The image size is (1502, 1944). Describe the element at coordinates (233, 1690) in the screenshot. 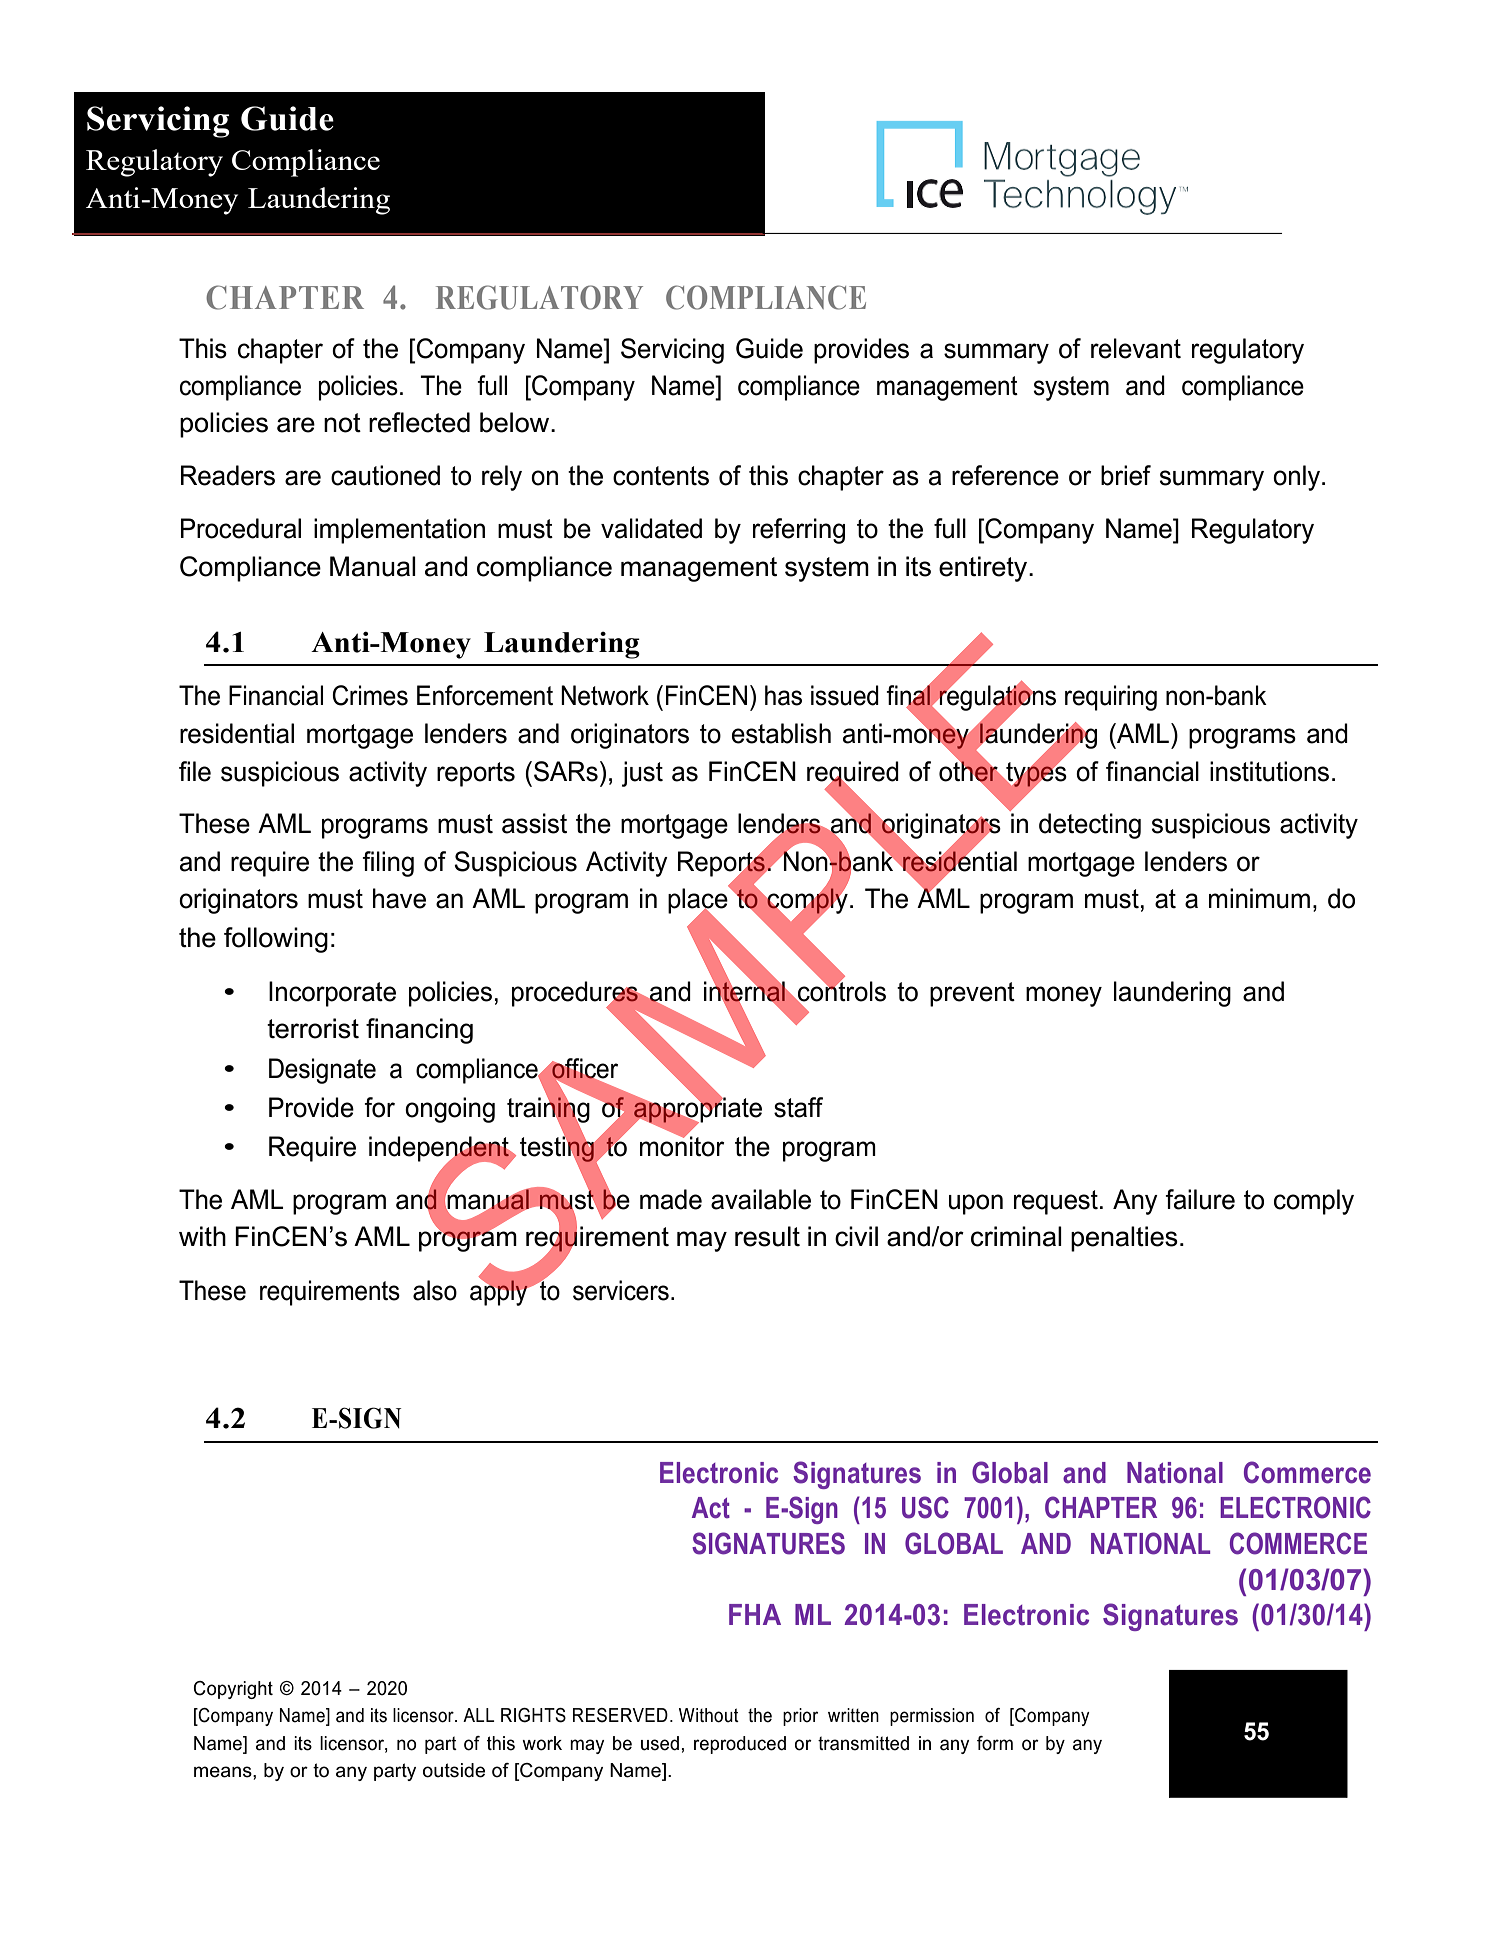

I see `Copyright` at that location.
